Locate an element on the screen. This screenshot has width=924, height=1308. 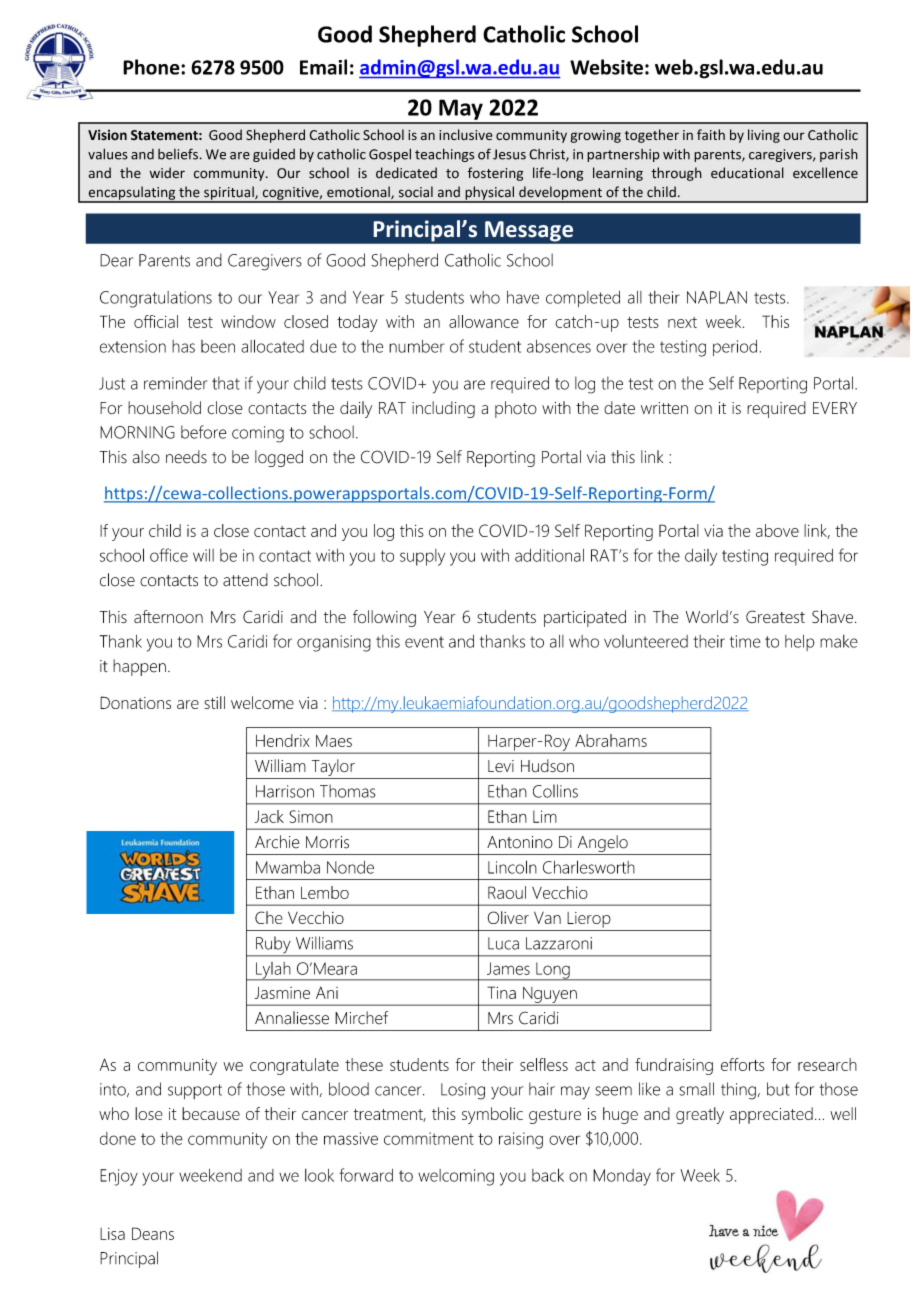
inclusive is located at coordinates (466, 134).
